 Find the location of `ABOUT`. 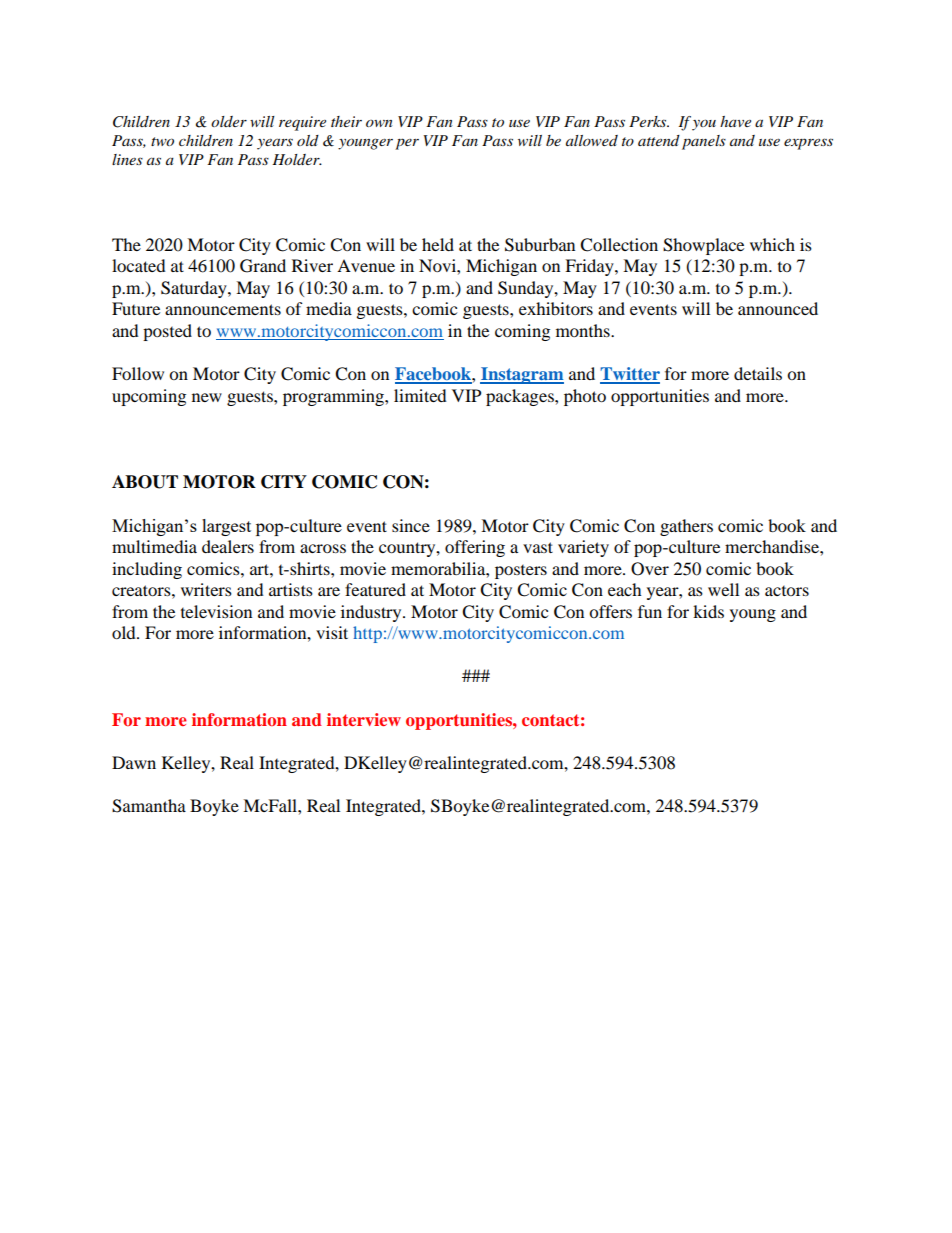

ABOUT is located at coordinates (145, 482).
